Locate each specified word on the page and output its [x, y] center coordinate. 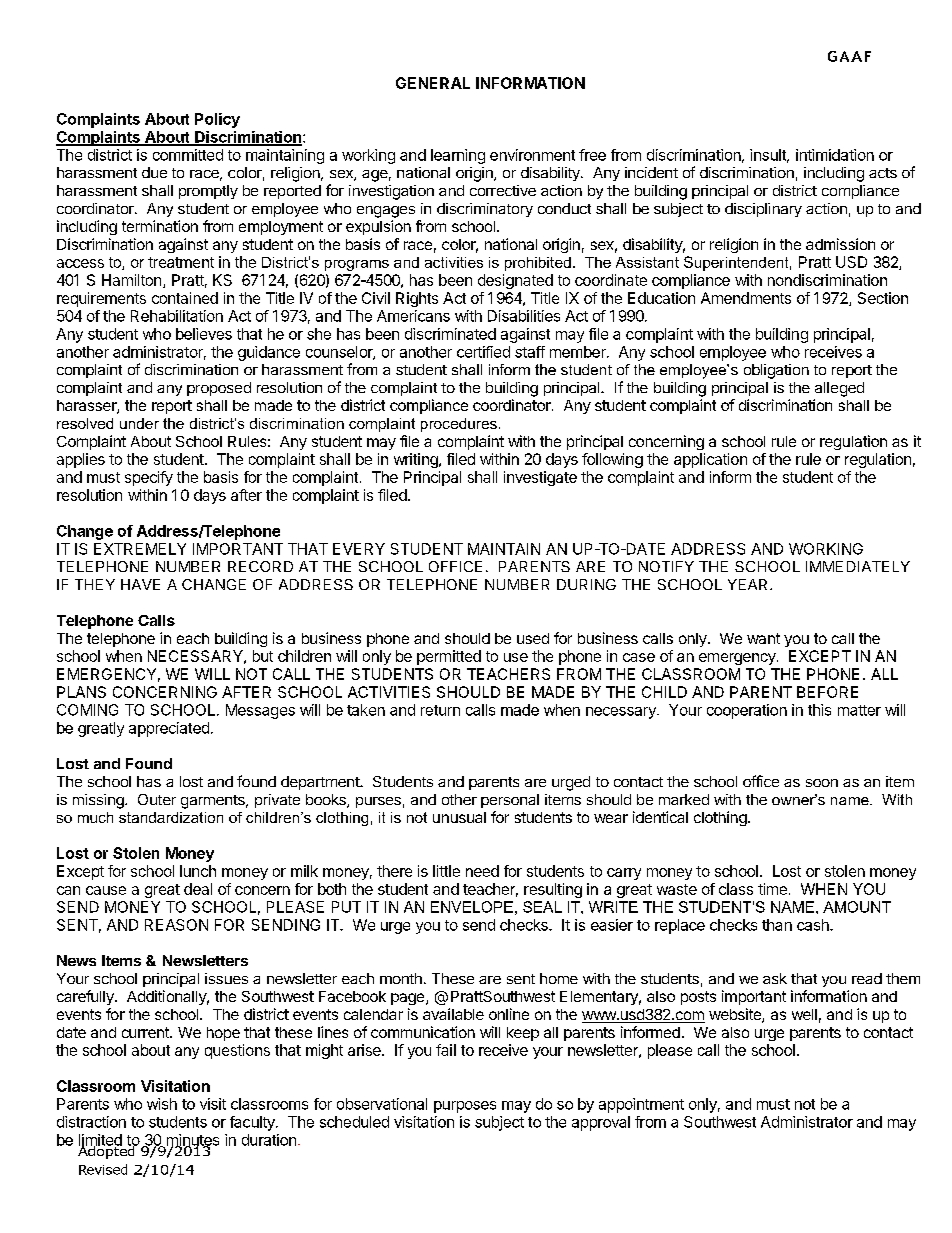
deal [198, 889]
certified [483, 352]
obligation [776, 371]
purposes [465, 1107]
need [482, 871]
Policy [217, 120]
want [763, 638]
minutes [191, 1141]
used [533, 638]
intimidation [835, 155]
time [772, 889]
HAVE [140, 584]
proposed [219, 389]
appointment [641, 1105]
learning [458, 156]
